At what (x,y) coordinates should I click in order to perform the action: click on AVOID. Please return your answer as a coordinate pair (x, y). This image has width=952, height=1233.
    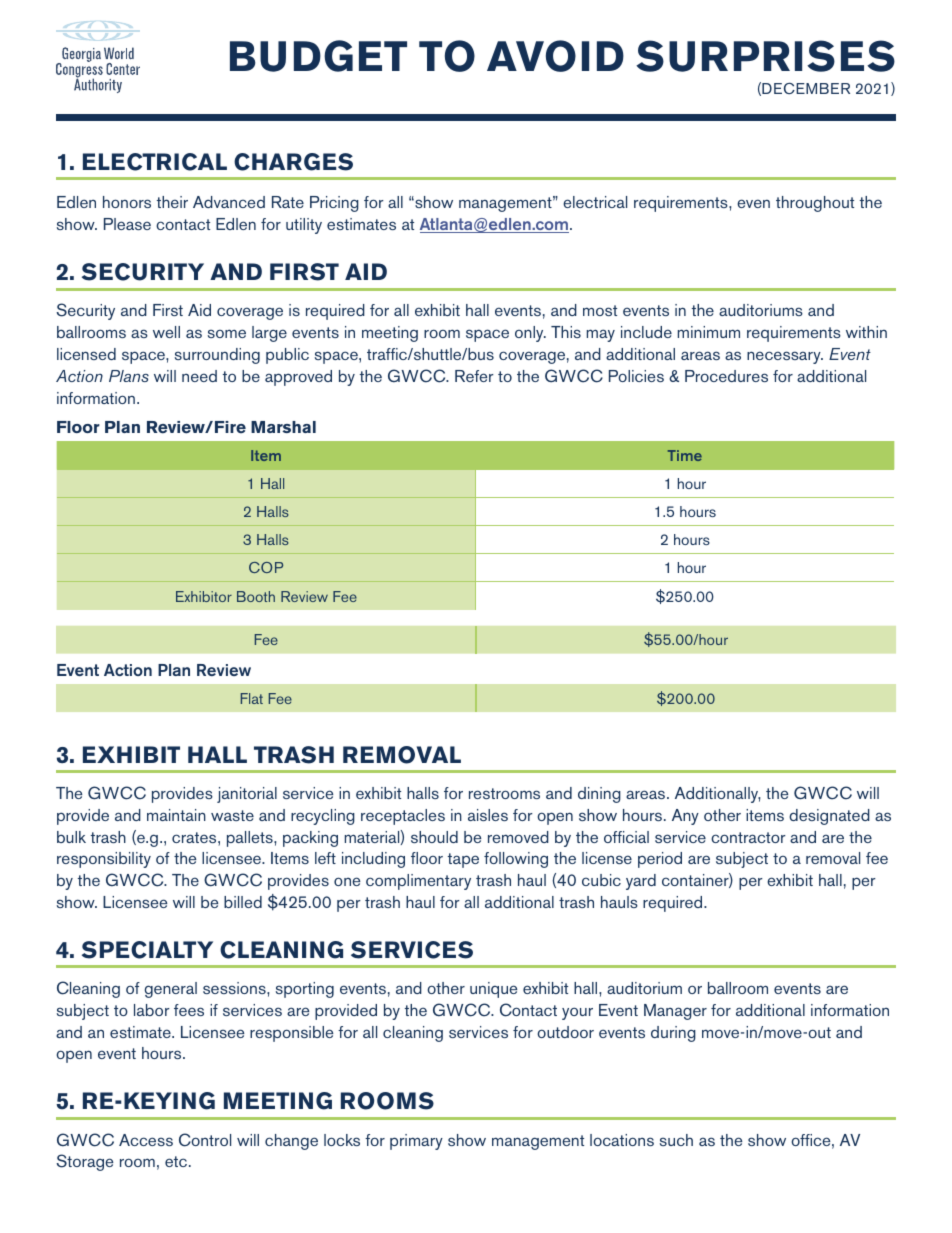
    Looking at the image, I should click on (555, 56).
